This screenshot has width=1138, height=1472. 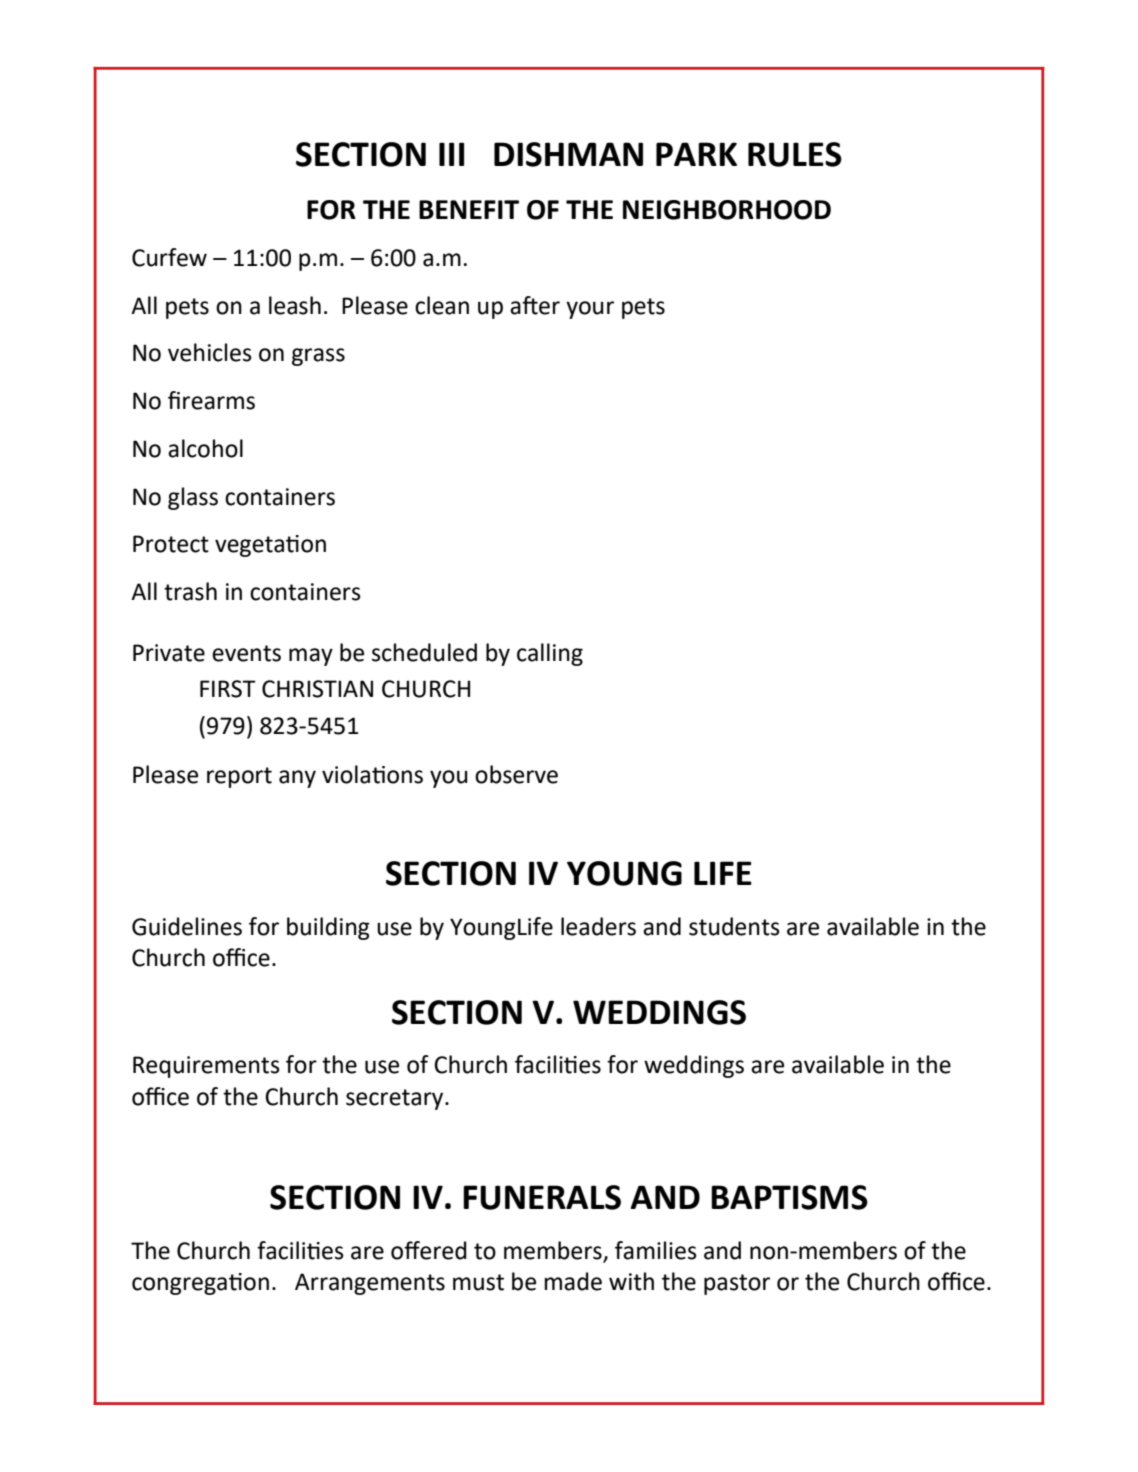 What do you see at coordinates (737, 1284) in the screenshot?
I see `pastor` at bounding box center [737, 1284].
